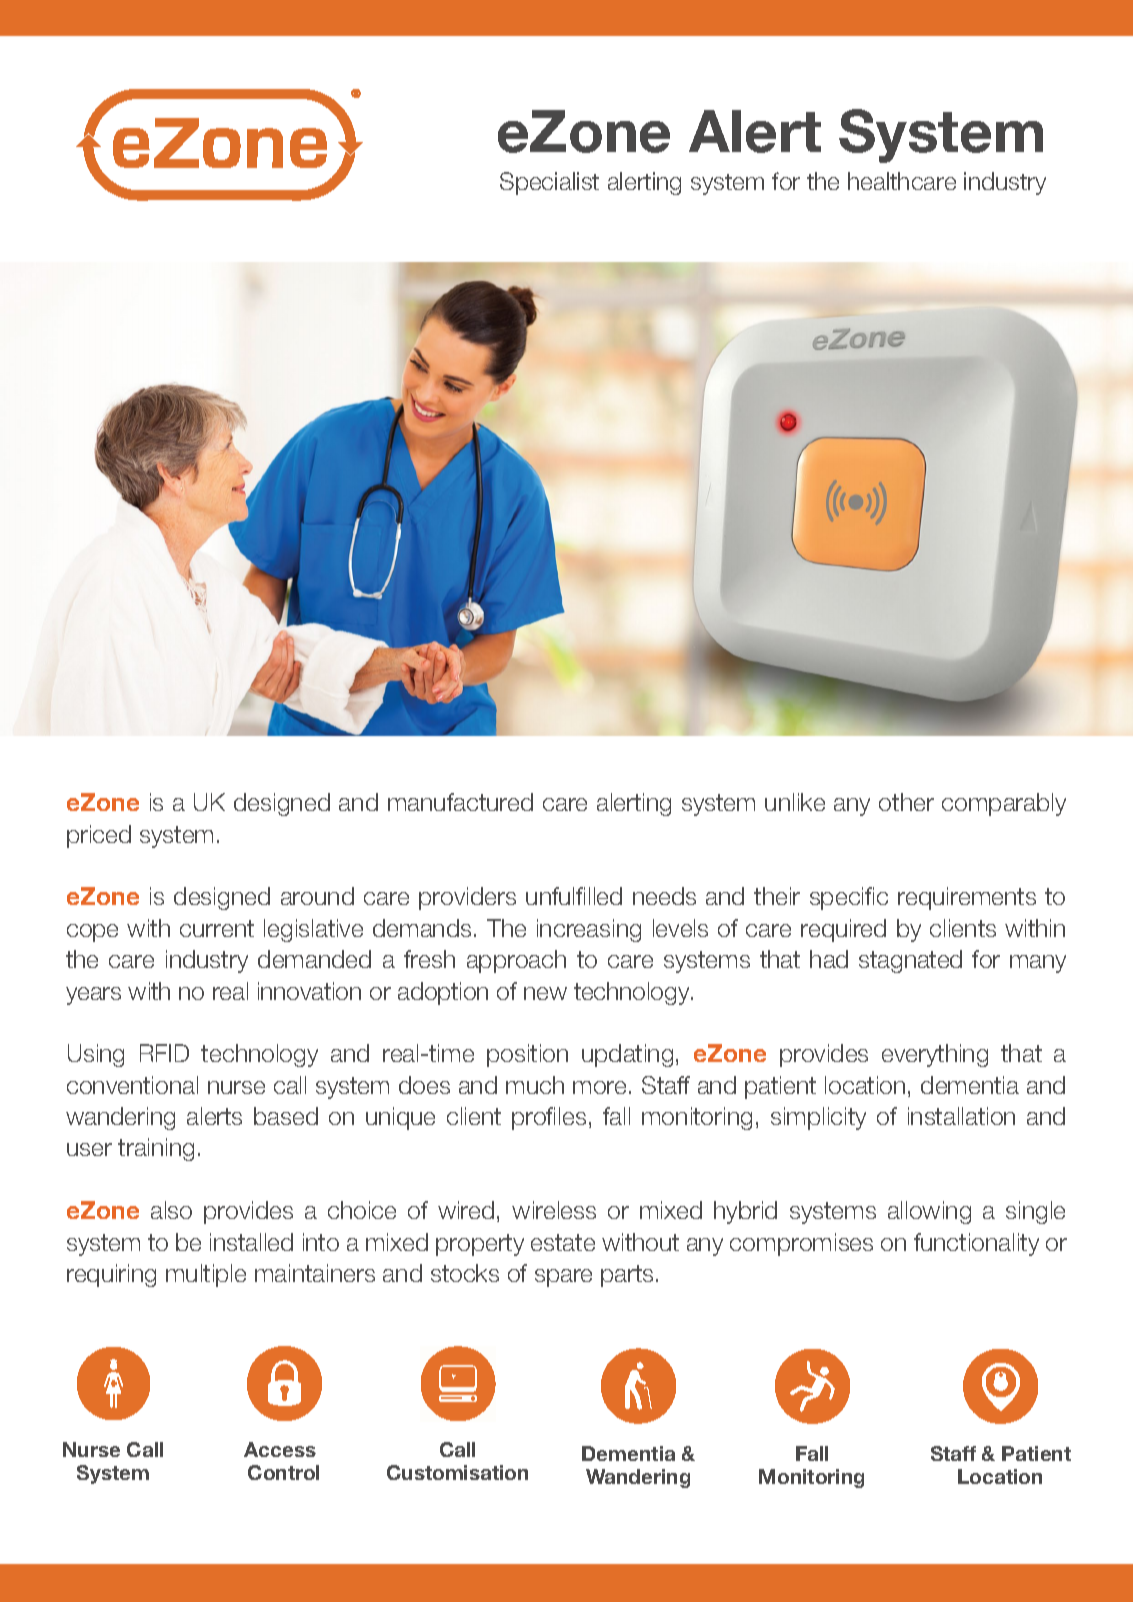  What do you see at coordinates (549, 183) in the screenshot?
I see `Specialist` at bounding box center [549, 183].
